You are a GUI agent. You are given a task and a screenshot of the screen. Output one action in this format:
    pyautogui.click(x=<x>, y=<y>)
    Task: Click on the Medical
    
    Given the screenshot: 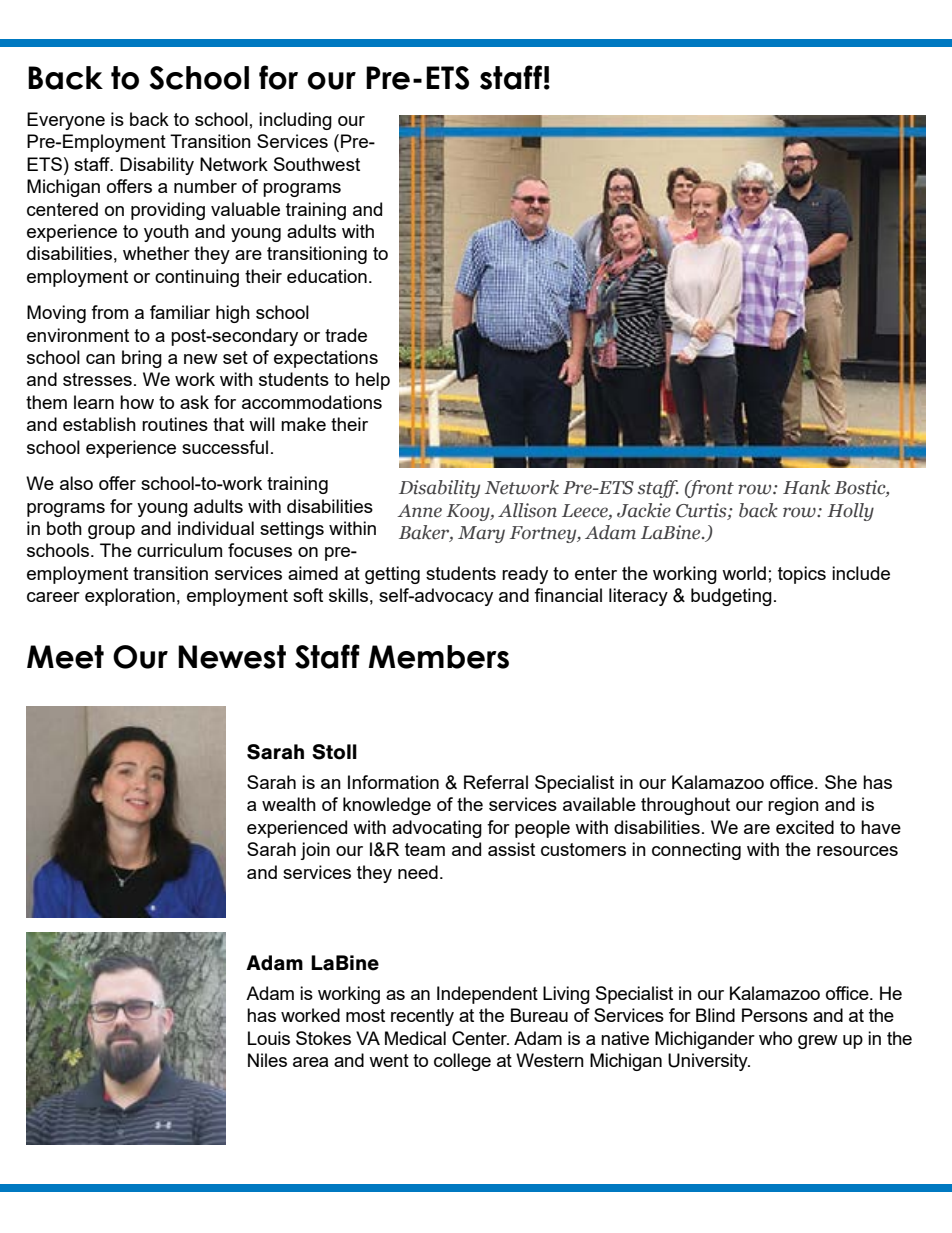 What is the action you would take?
    pyautogui.click(x=415, y=1038)
